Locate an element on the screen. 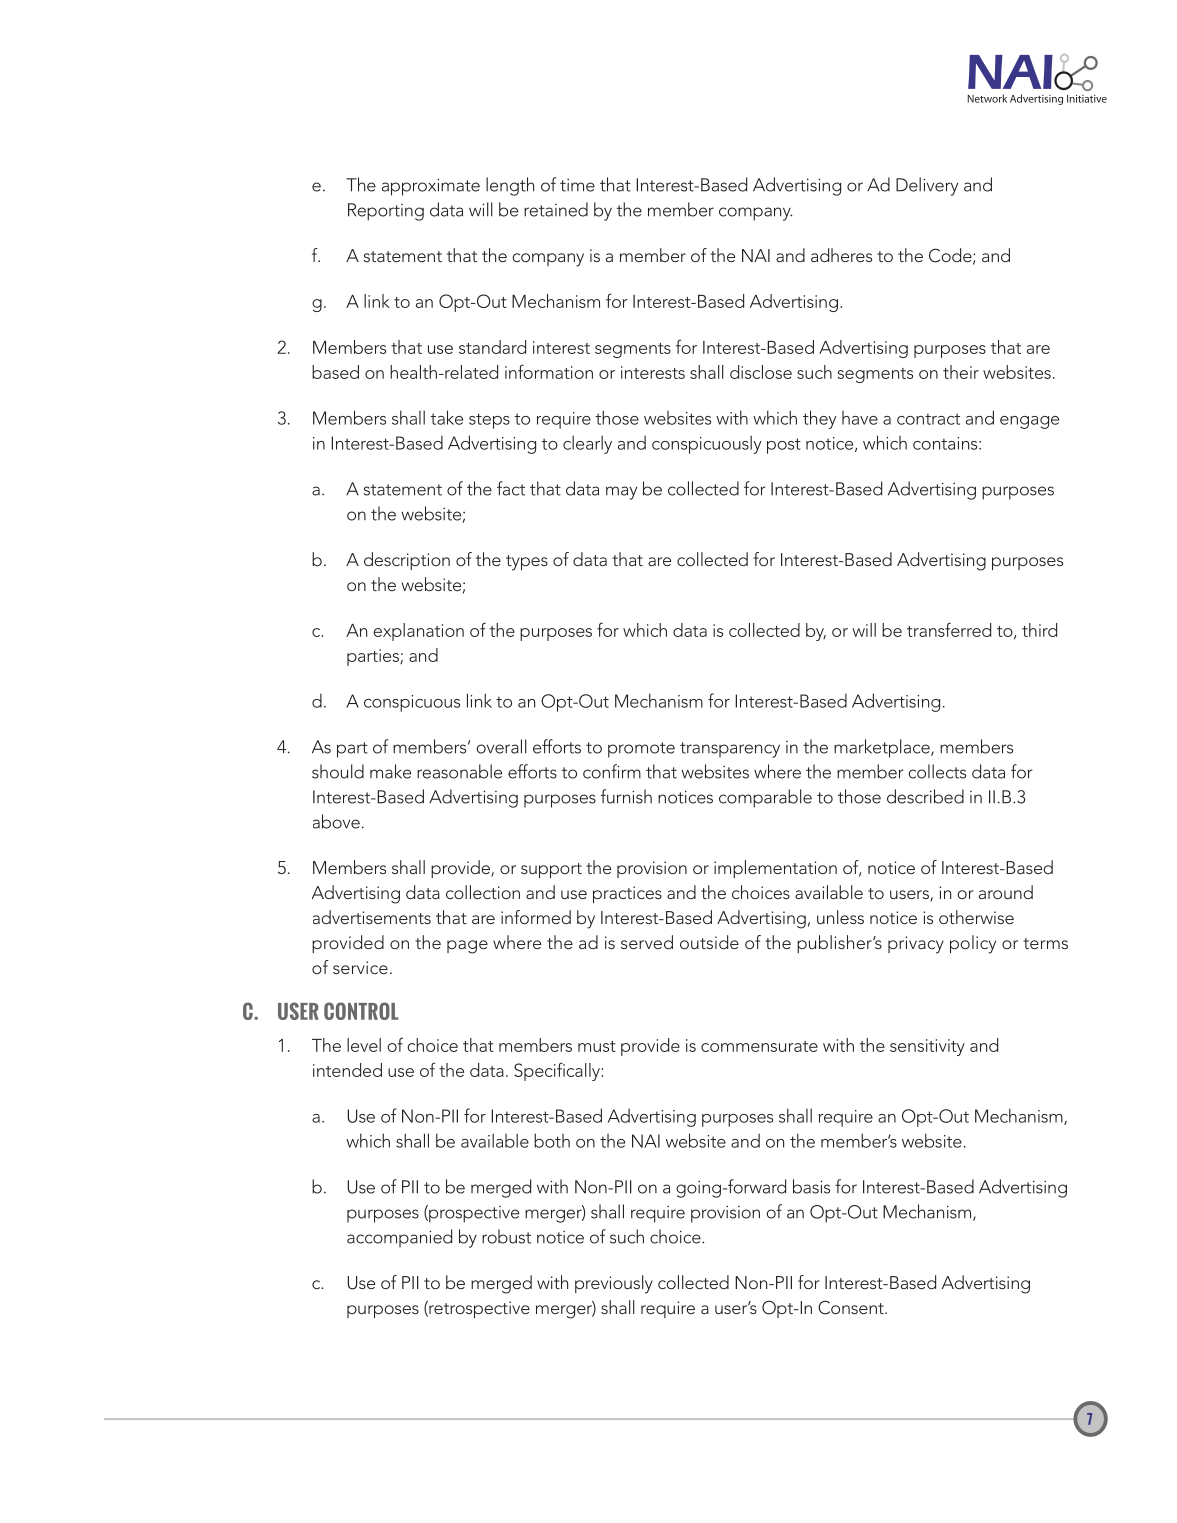 This screenshot has height=1523, width=1177. CONTROL is located at coordinates (361, 1011).
